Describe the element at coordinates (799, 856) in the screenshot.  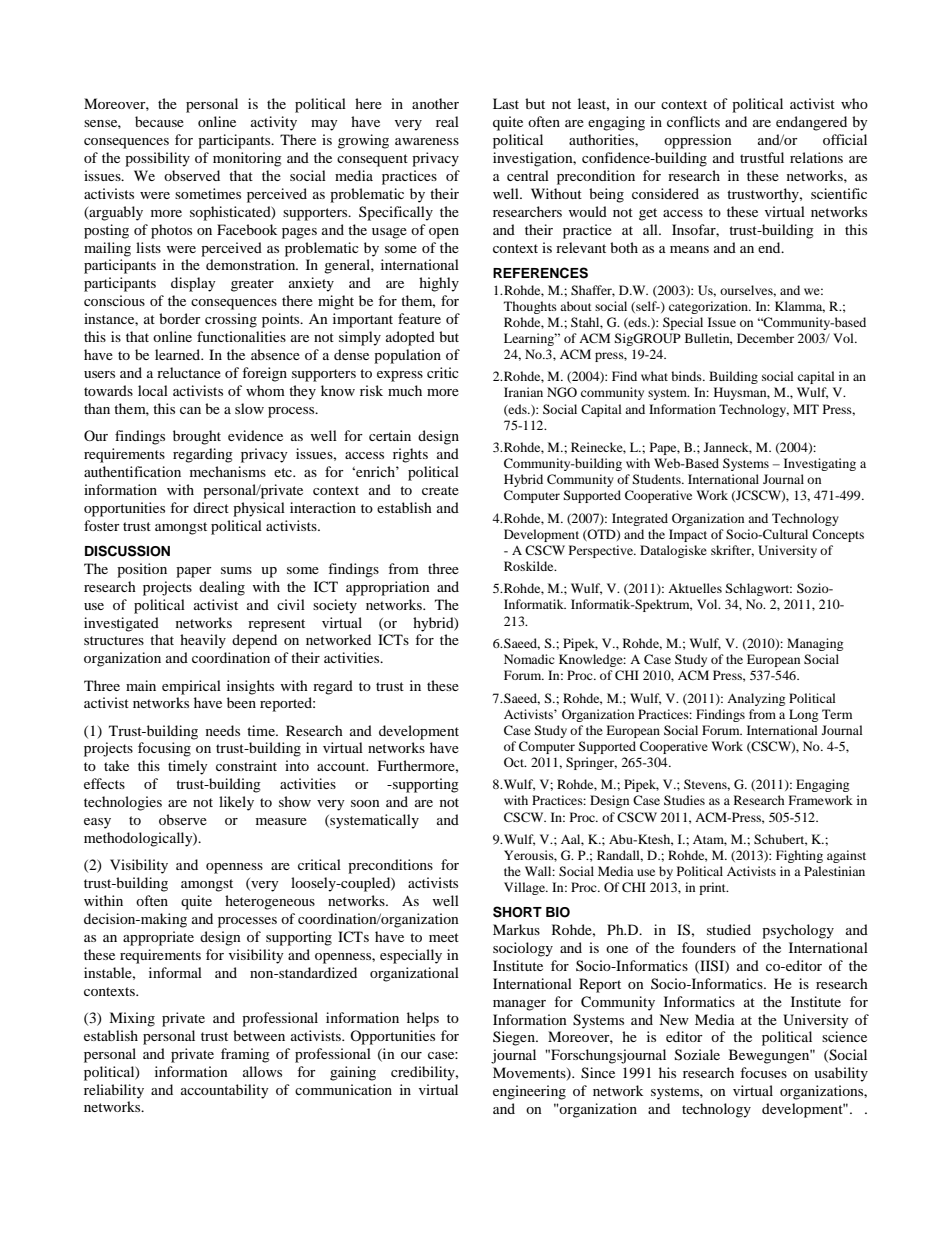
I see `Fighting` at that location.
